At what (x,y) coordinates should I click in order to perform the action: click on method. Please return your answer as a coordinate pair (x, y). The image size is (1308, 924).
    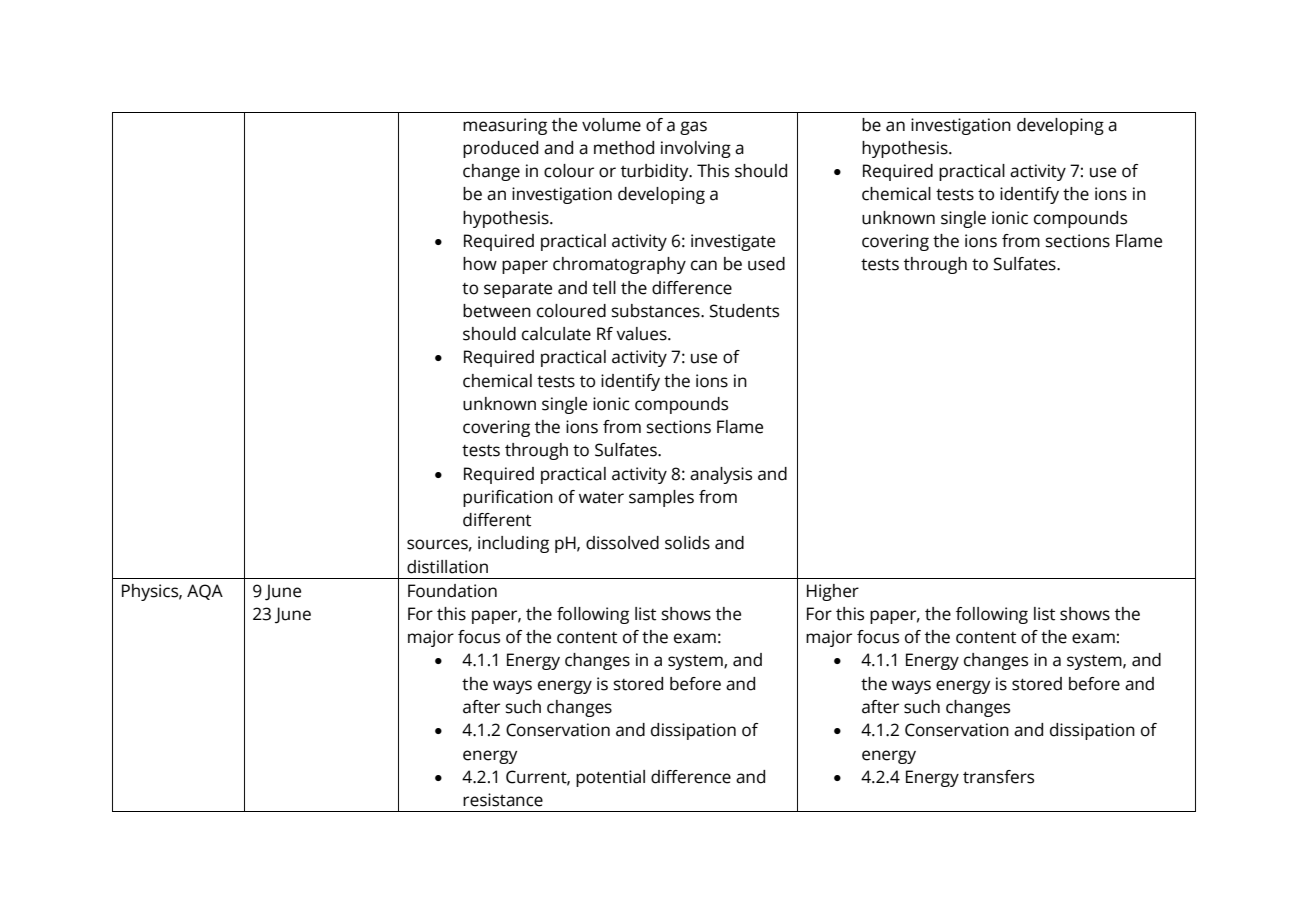
    Looking at the image, I should click on (624, 148).
